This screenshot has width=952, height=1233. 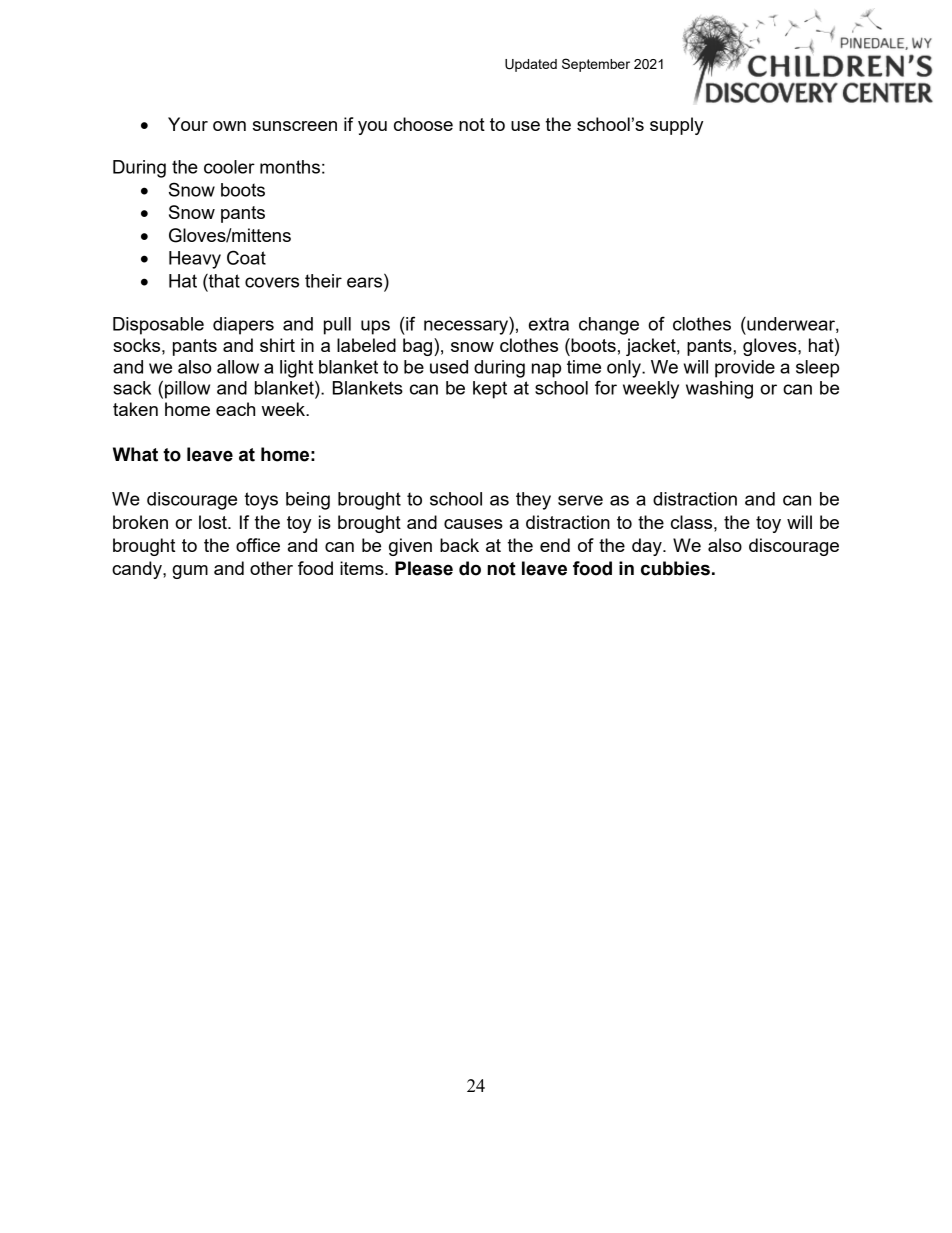 What do you see at coordinates (190, 572) in the screenshot?
I see `gum` at bounding box center [190, 572].
